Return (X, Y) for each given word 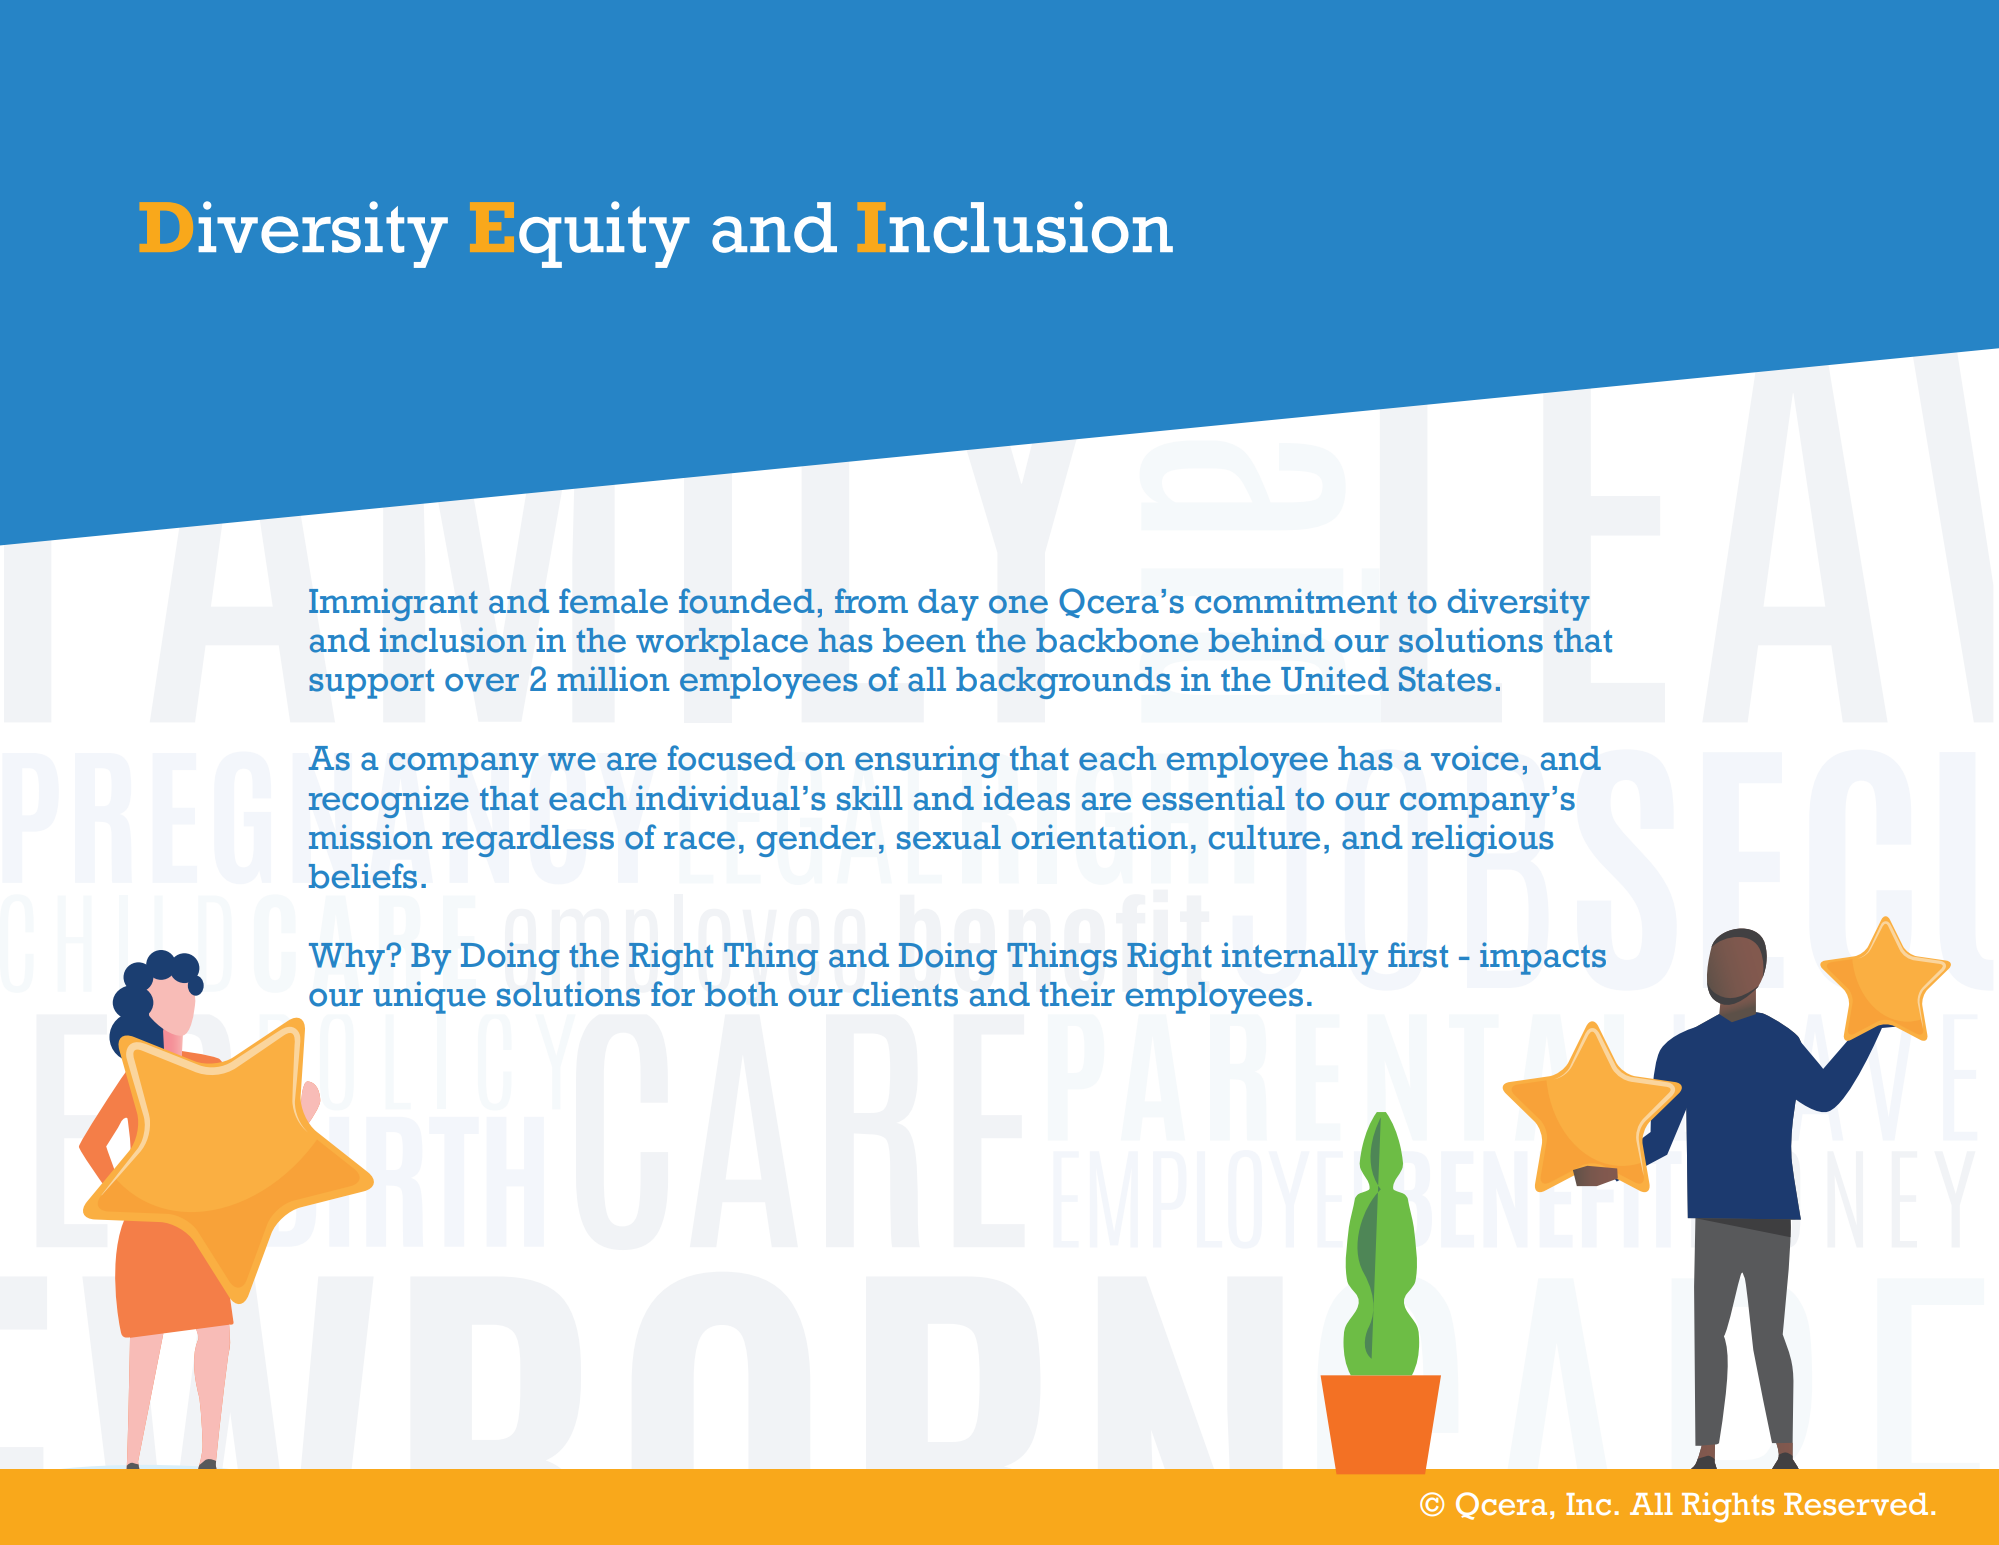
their (1077, 994)
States (1445, 679)
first (1418, 955)
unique (429, 997)
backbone (1117, 640)
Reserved (1856, 1504)
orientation (1100, 837)
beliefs (363, 876)
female (613, 601)
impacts (1543, 958)
